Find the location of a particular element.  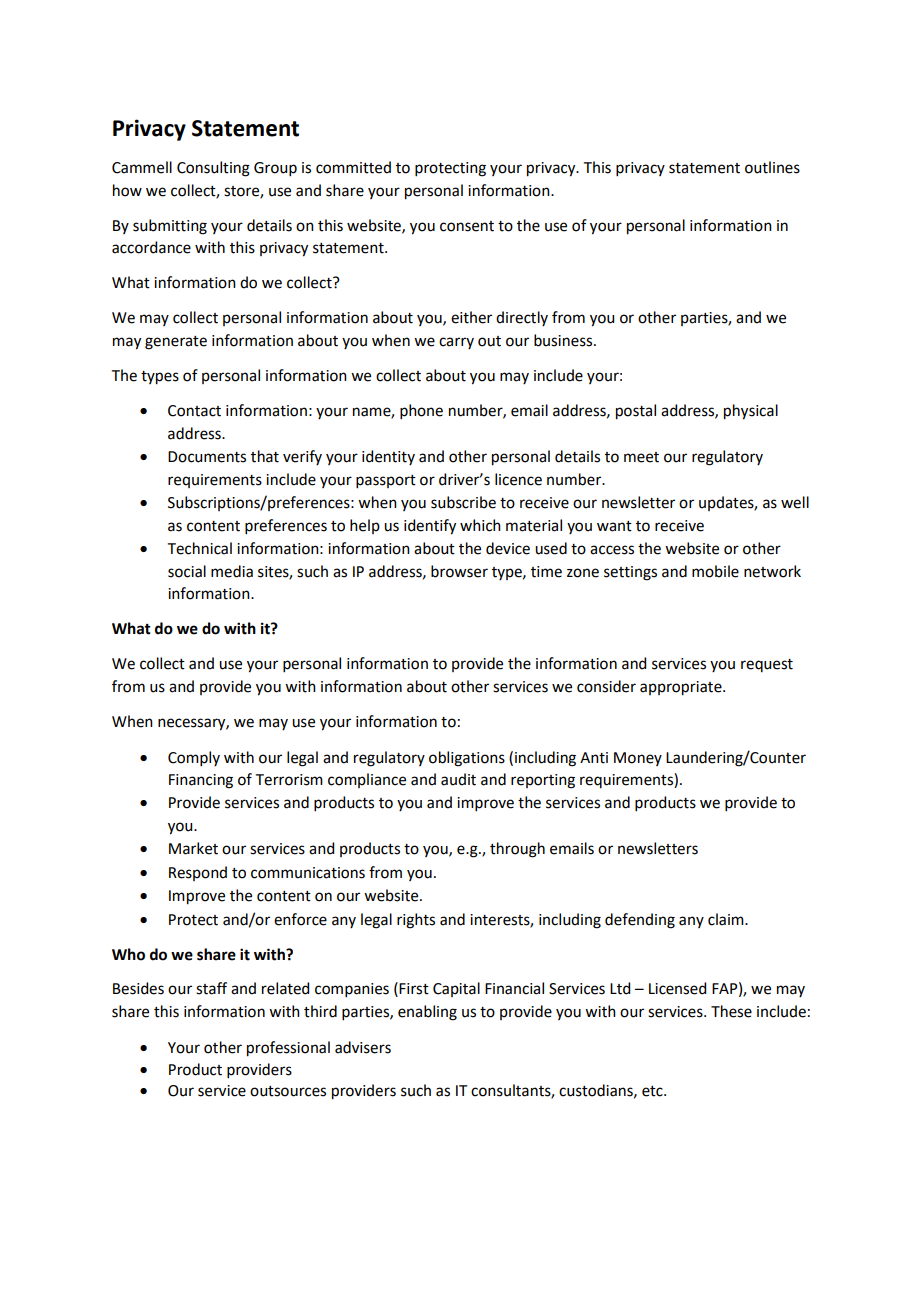

outlines is located at coordinates (772, 167).
